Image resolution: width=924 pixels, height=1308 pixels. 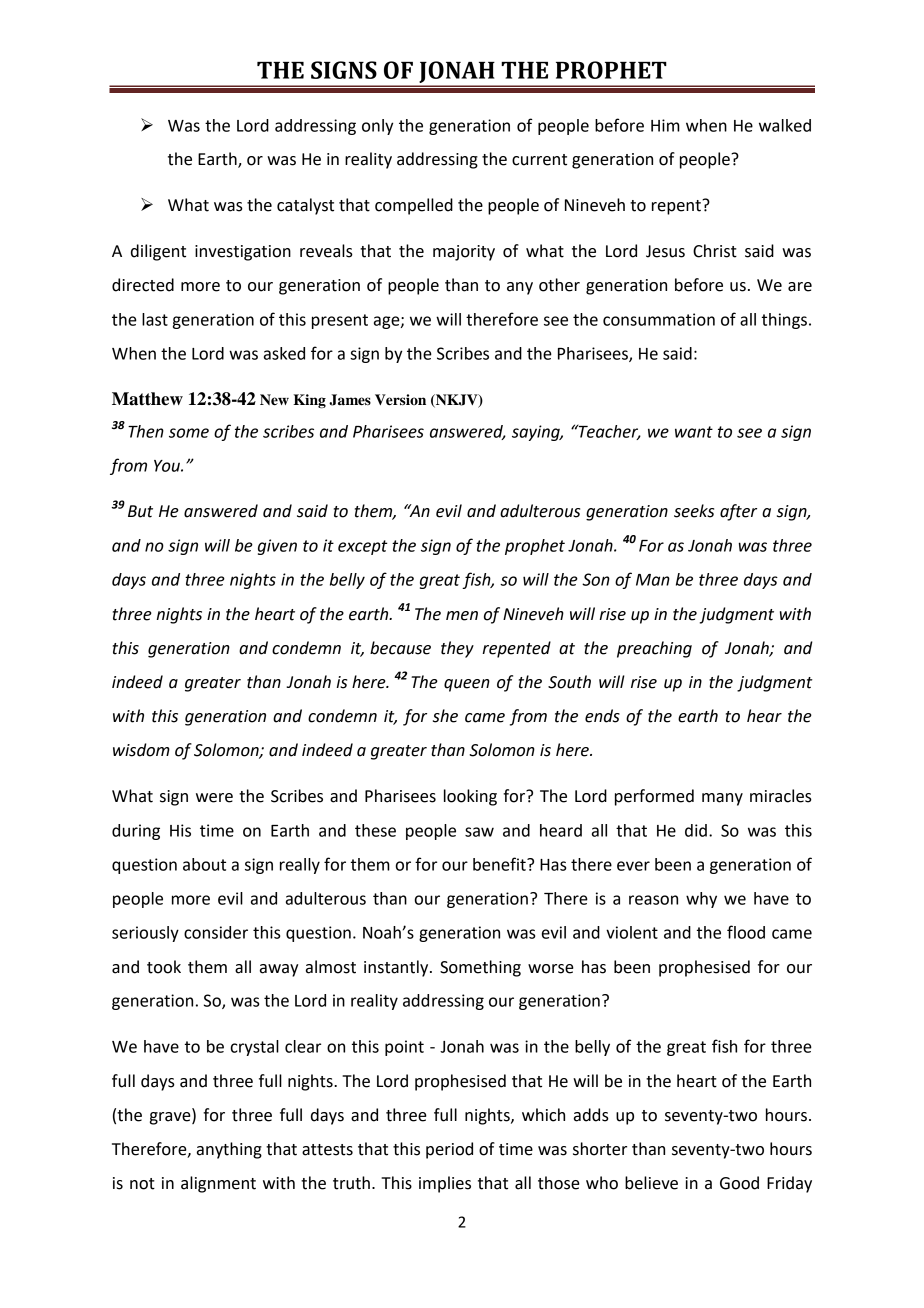 I want to click on preaching, so click(x=654, y=649).
